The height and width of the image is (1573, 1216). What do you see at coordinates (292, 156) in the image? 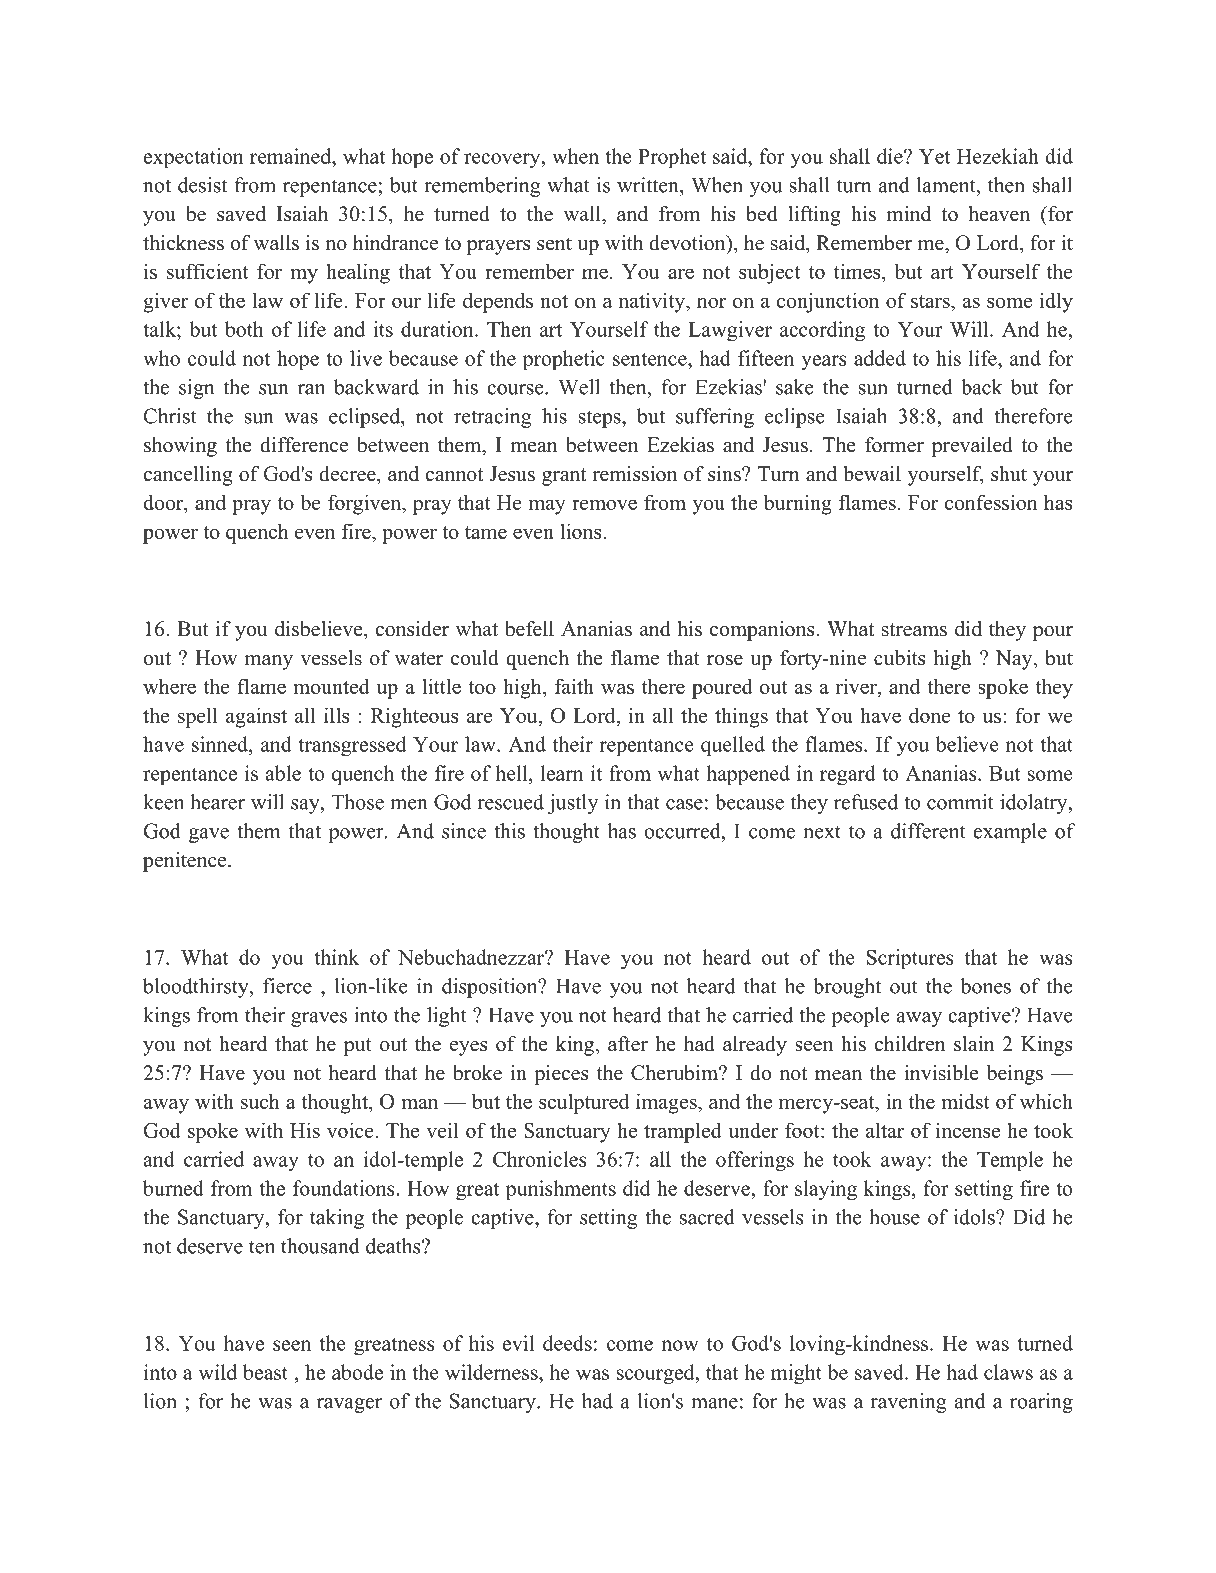
I see `remained` at bounding box center [292, 156].
